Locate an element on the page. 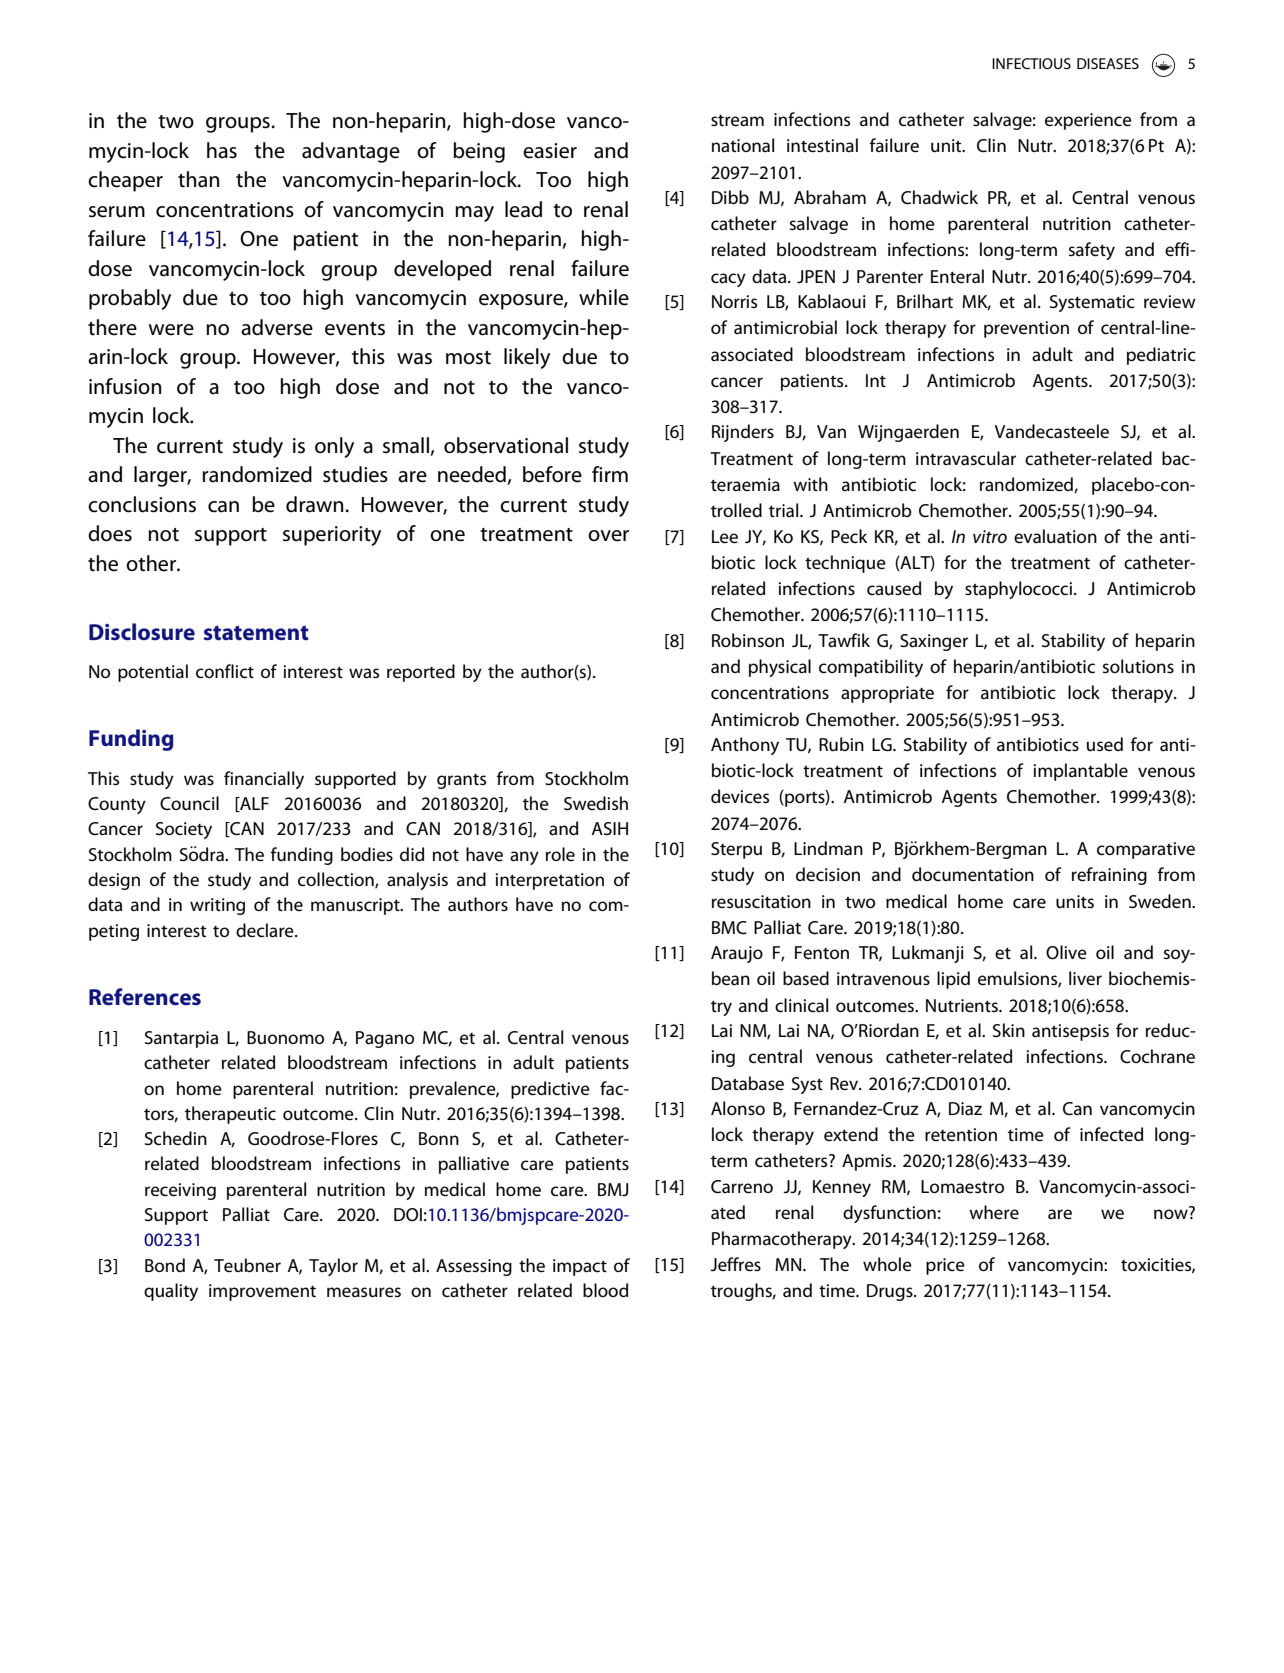 This page has width=1284, height=1673. solutions is located at coordinates (1138, 666).
